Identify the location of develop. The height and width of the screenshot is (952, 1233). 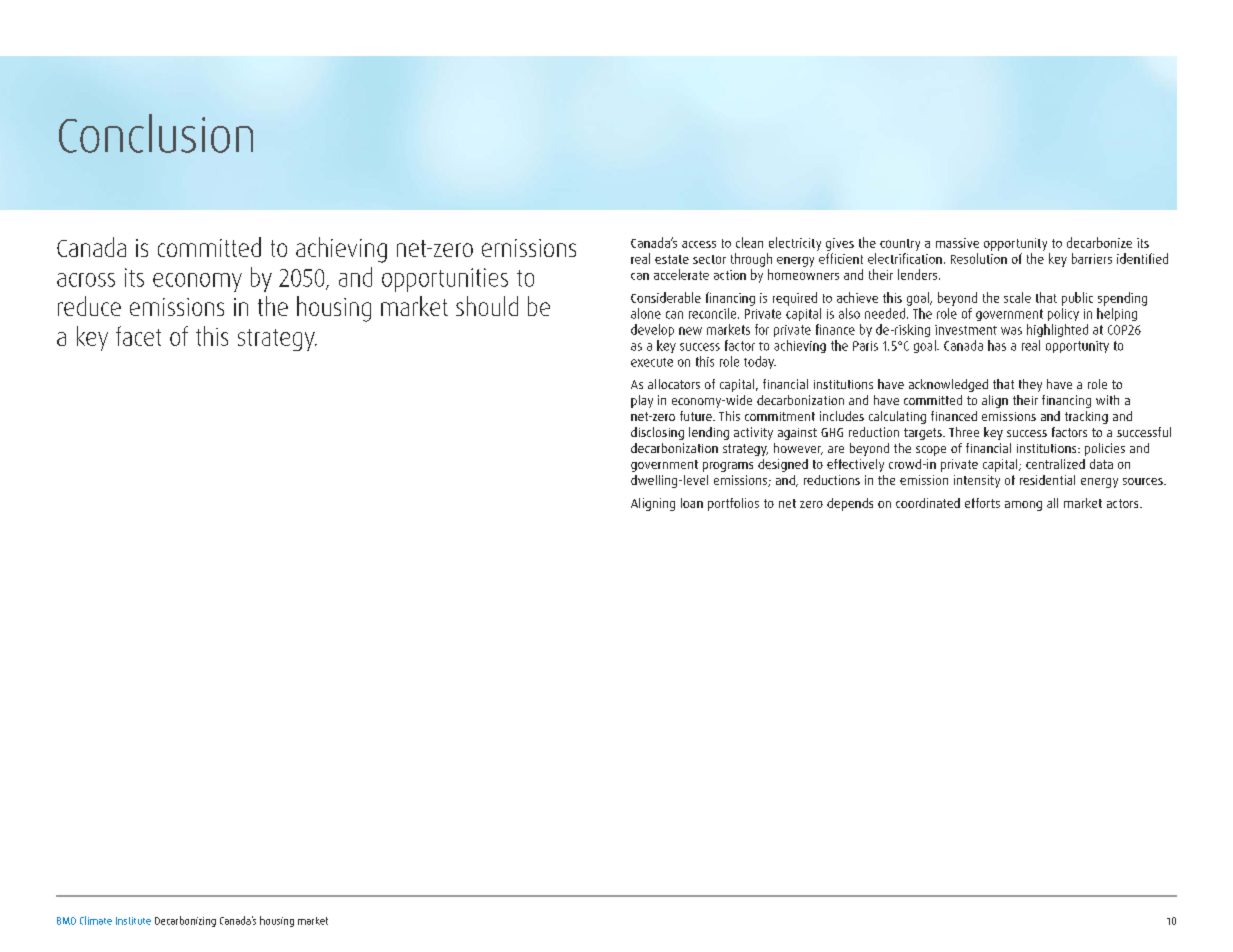
(652, 330).
